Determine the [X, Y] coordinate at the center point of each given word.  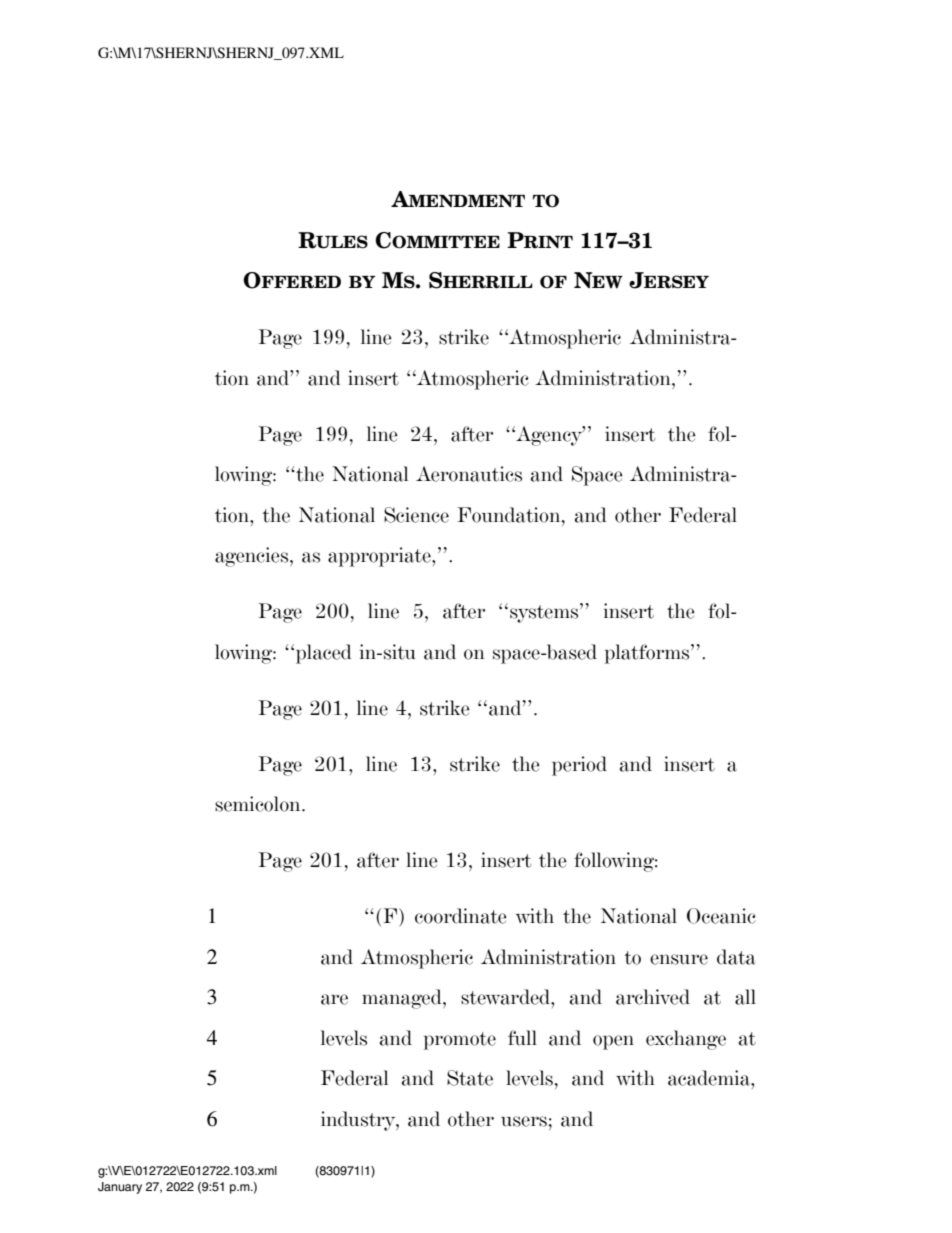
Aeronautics [469, 474]
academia [710, 1078]
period [579, 766]
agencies [253, 557]
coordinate [461, 916]
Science [416, 515]
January [120, 1188]
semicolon [259, 804]
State [470, 1078]
